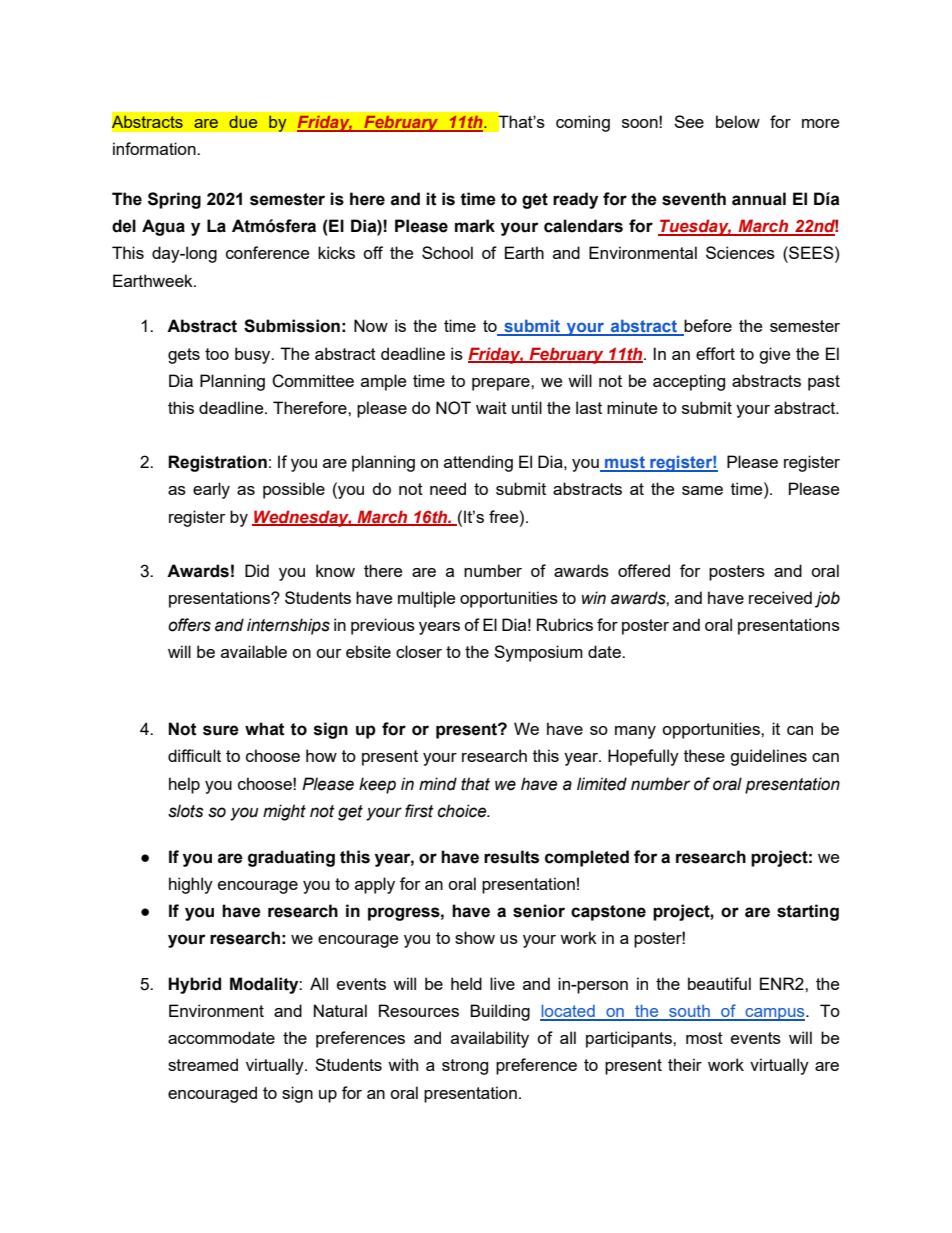  I want to click on below, so click(738, 121).
